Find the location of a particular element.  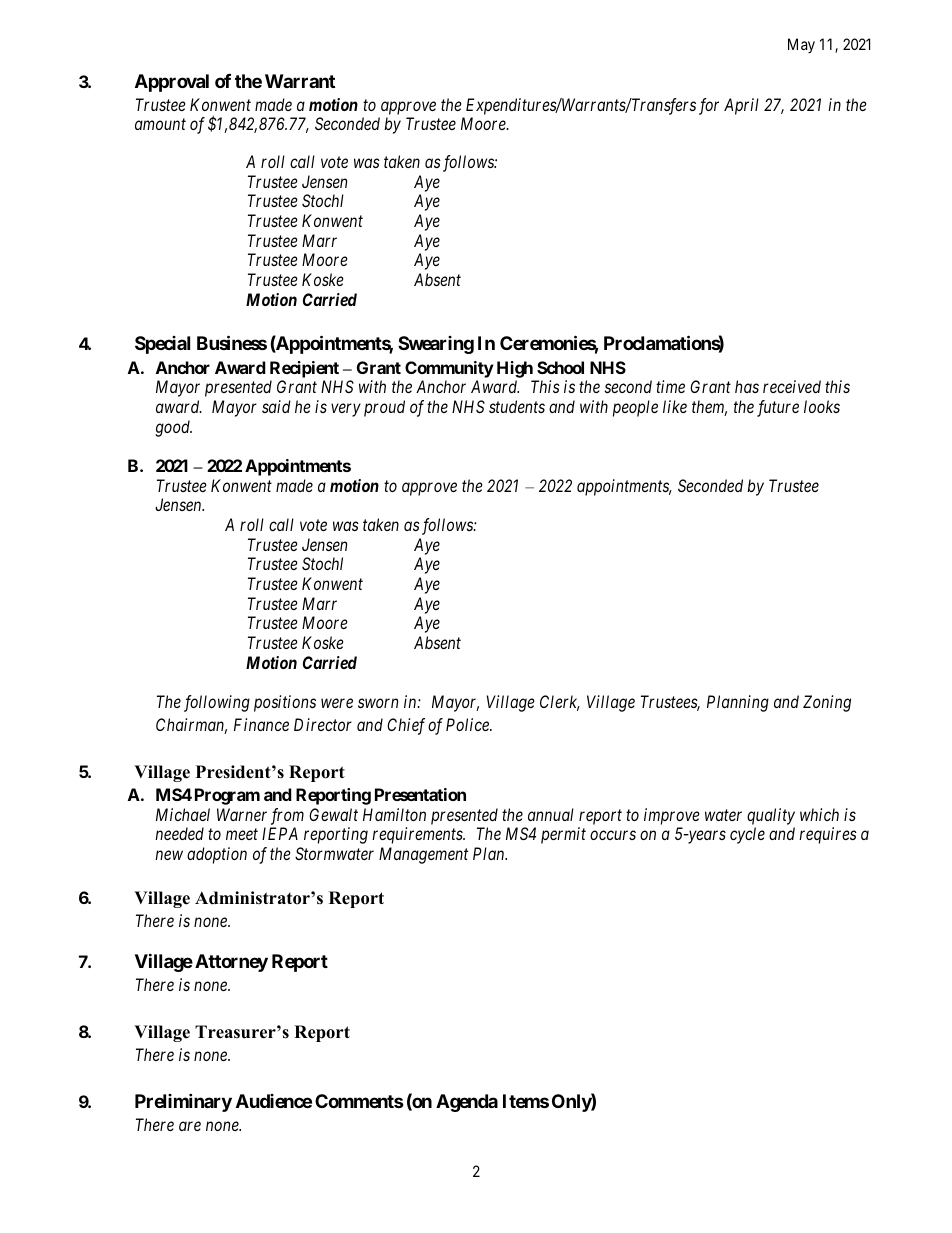

students is located at coordinates (517, 406).
